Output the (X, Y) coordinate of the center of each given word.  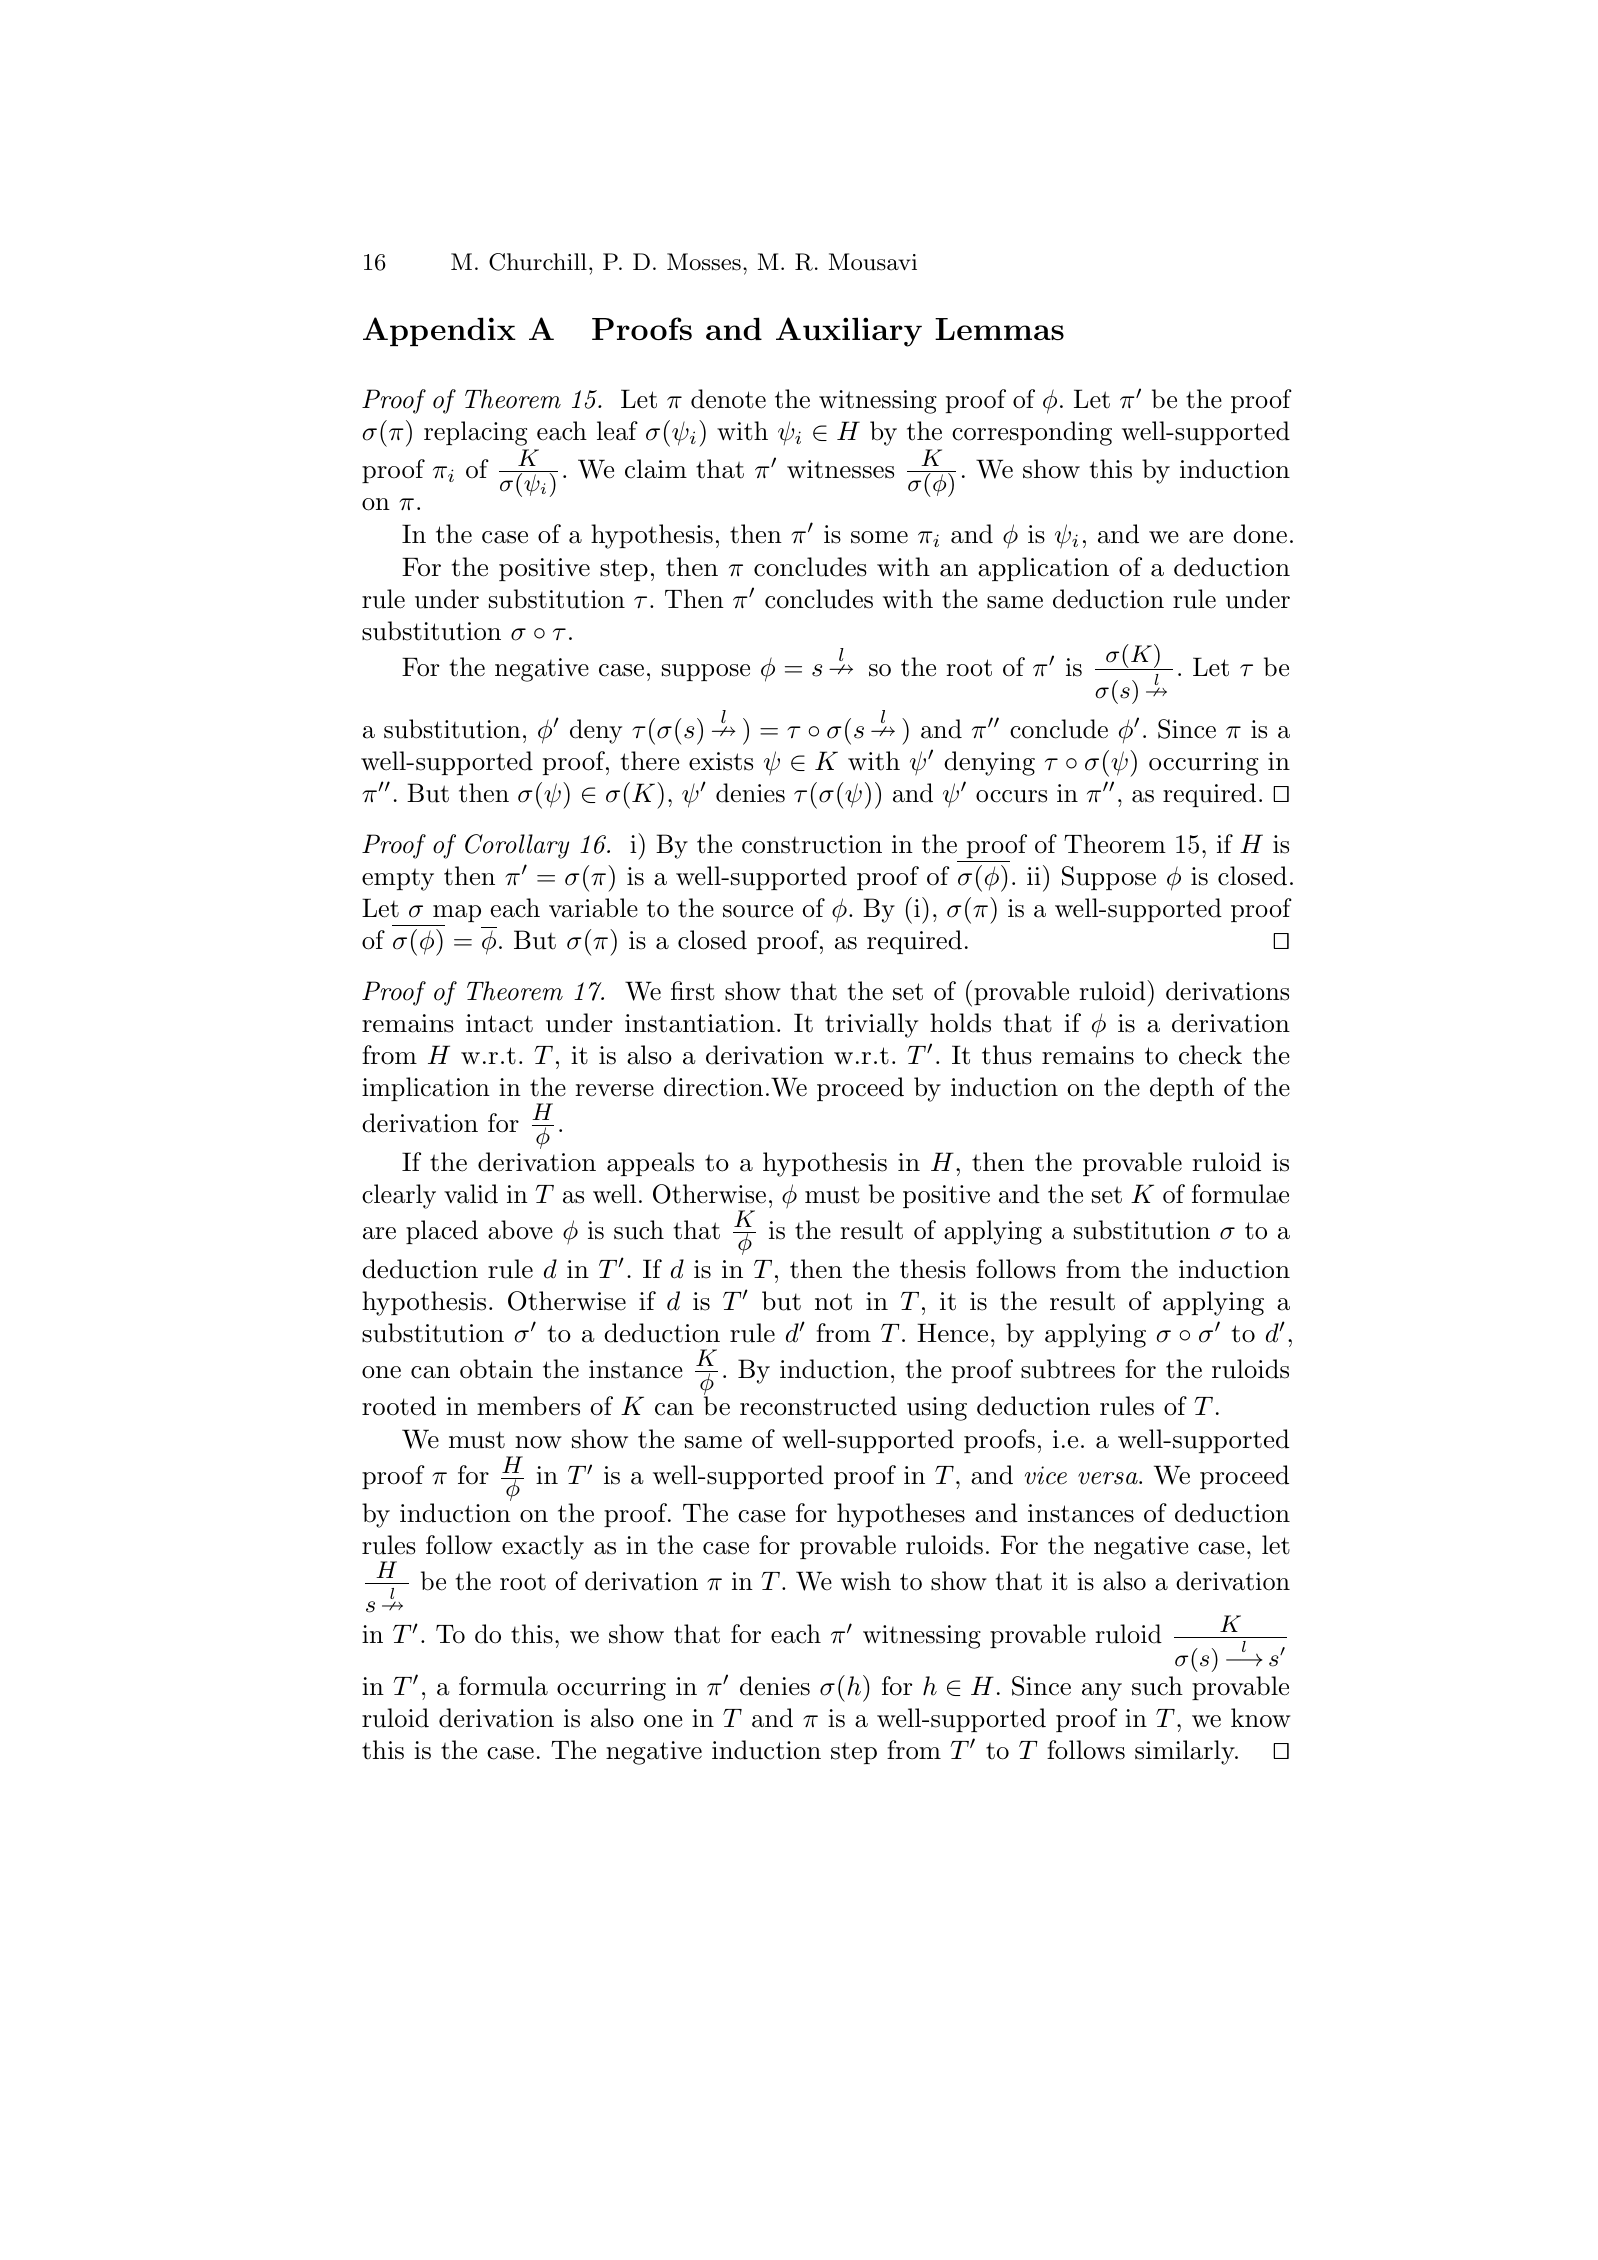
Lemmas (999, 329)
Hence (952, 1333)
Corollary (517, 846)
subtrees (1068, 1369)
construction (812, 844)
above (520, 1230)
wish (866, 1581)
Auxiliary (849, 332)
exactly (543, 1547)
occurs (1011, 796)
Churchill (538, 262)
